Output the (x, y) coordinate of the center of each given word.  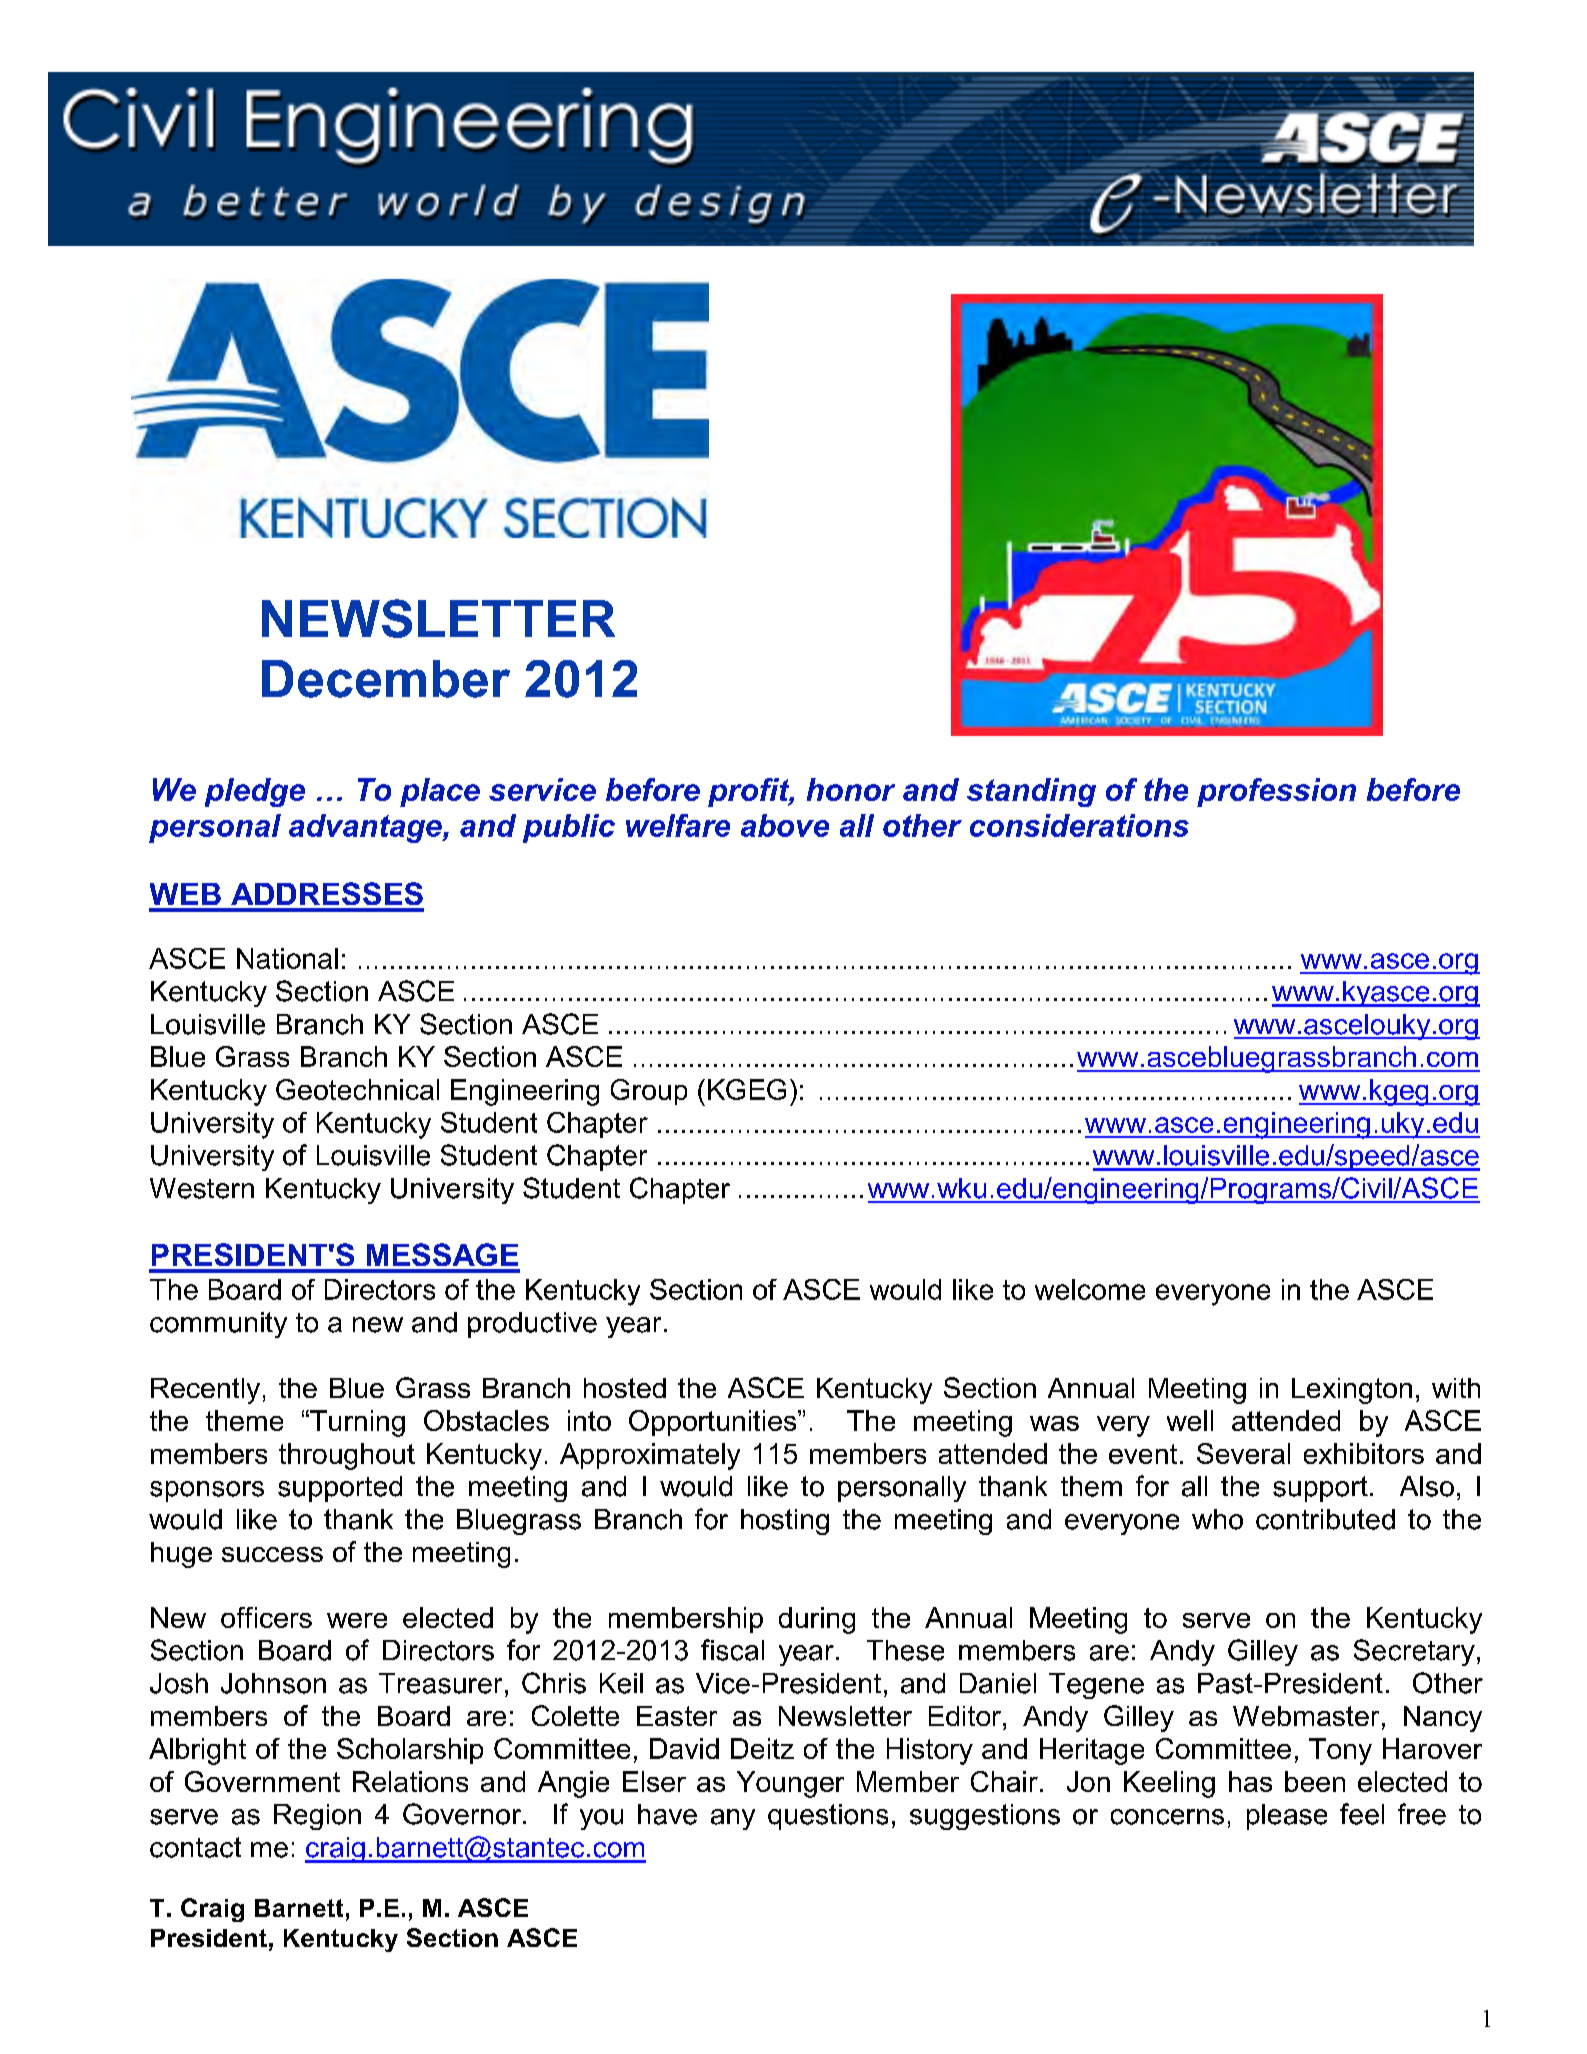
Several (1243, 1453)
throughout (347, 1456)
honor (851, 789)
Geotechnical (357, 1089)
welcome (1090, 1289)
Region (317, 1817)
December (386, 679)
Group (649, 1092)
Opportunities (714, 1423)
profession (1276, 792)
